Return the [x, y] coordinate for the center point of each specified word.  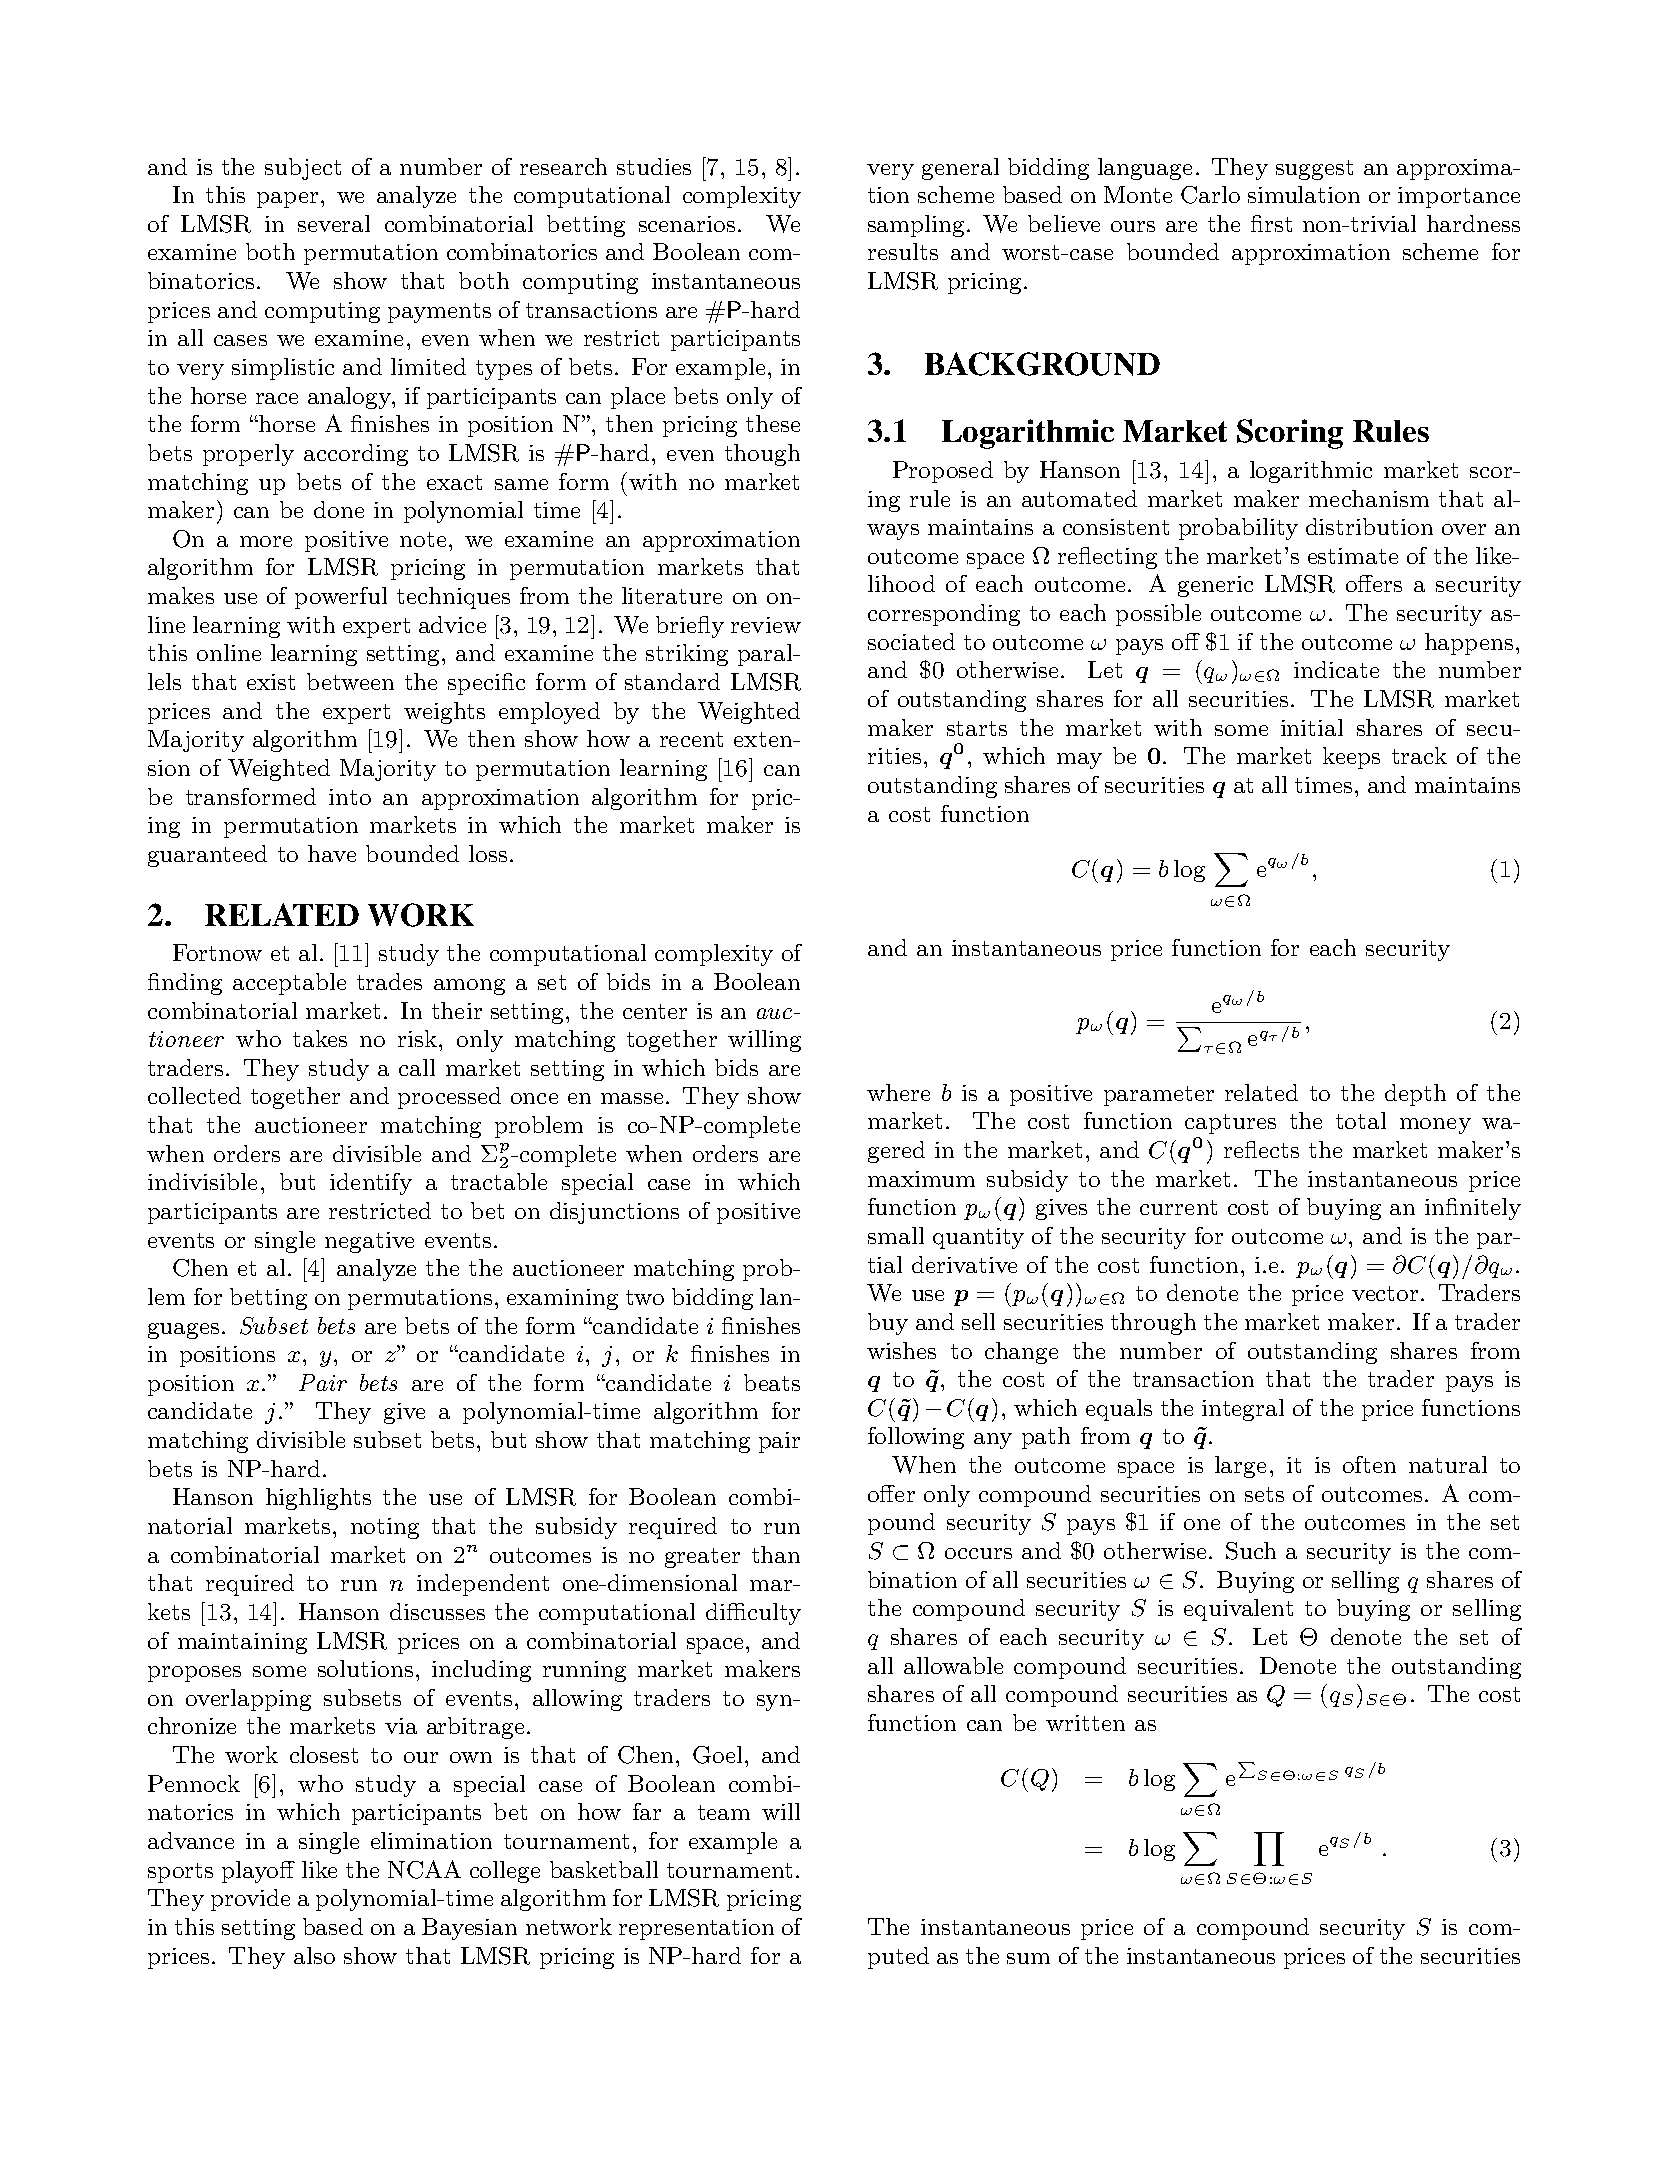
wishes [901, 1350]
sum [1028, 1958]
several [334, 223]
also [314, 1955]
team [724, 1812]
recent [691, 739]
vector [1385, 1293]
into [350, 797]
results [903, 251]
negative [369, 1242]
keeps [1351, 758]
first [1271, 223]
